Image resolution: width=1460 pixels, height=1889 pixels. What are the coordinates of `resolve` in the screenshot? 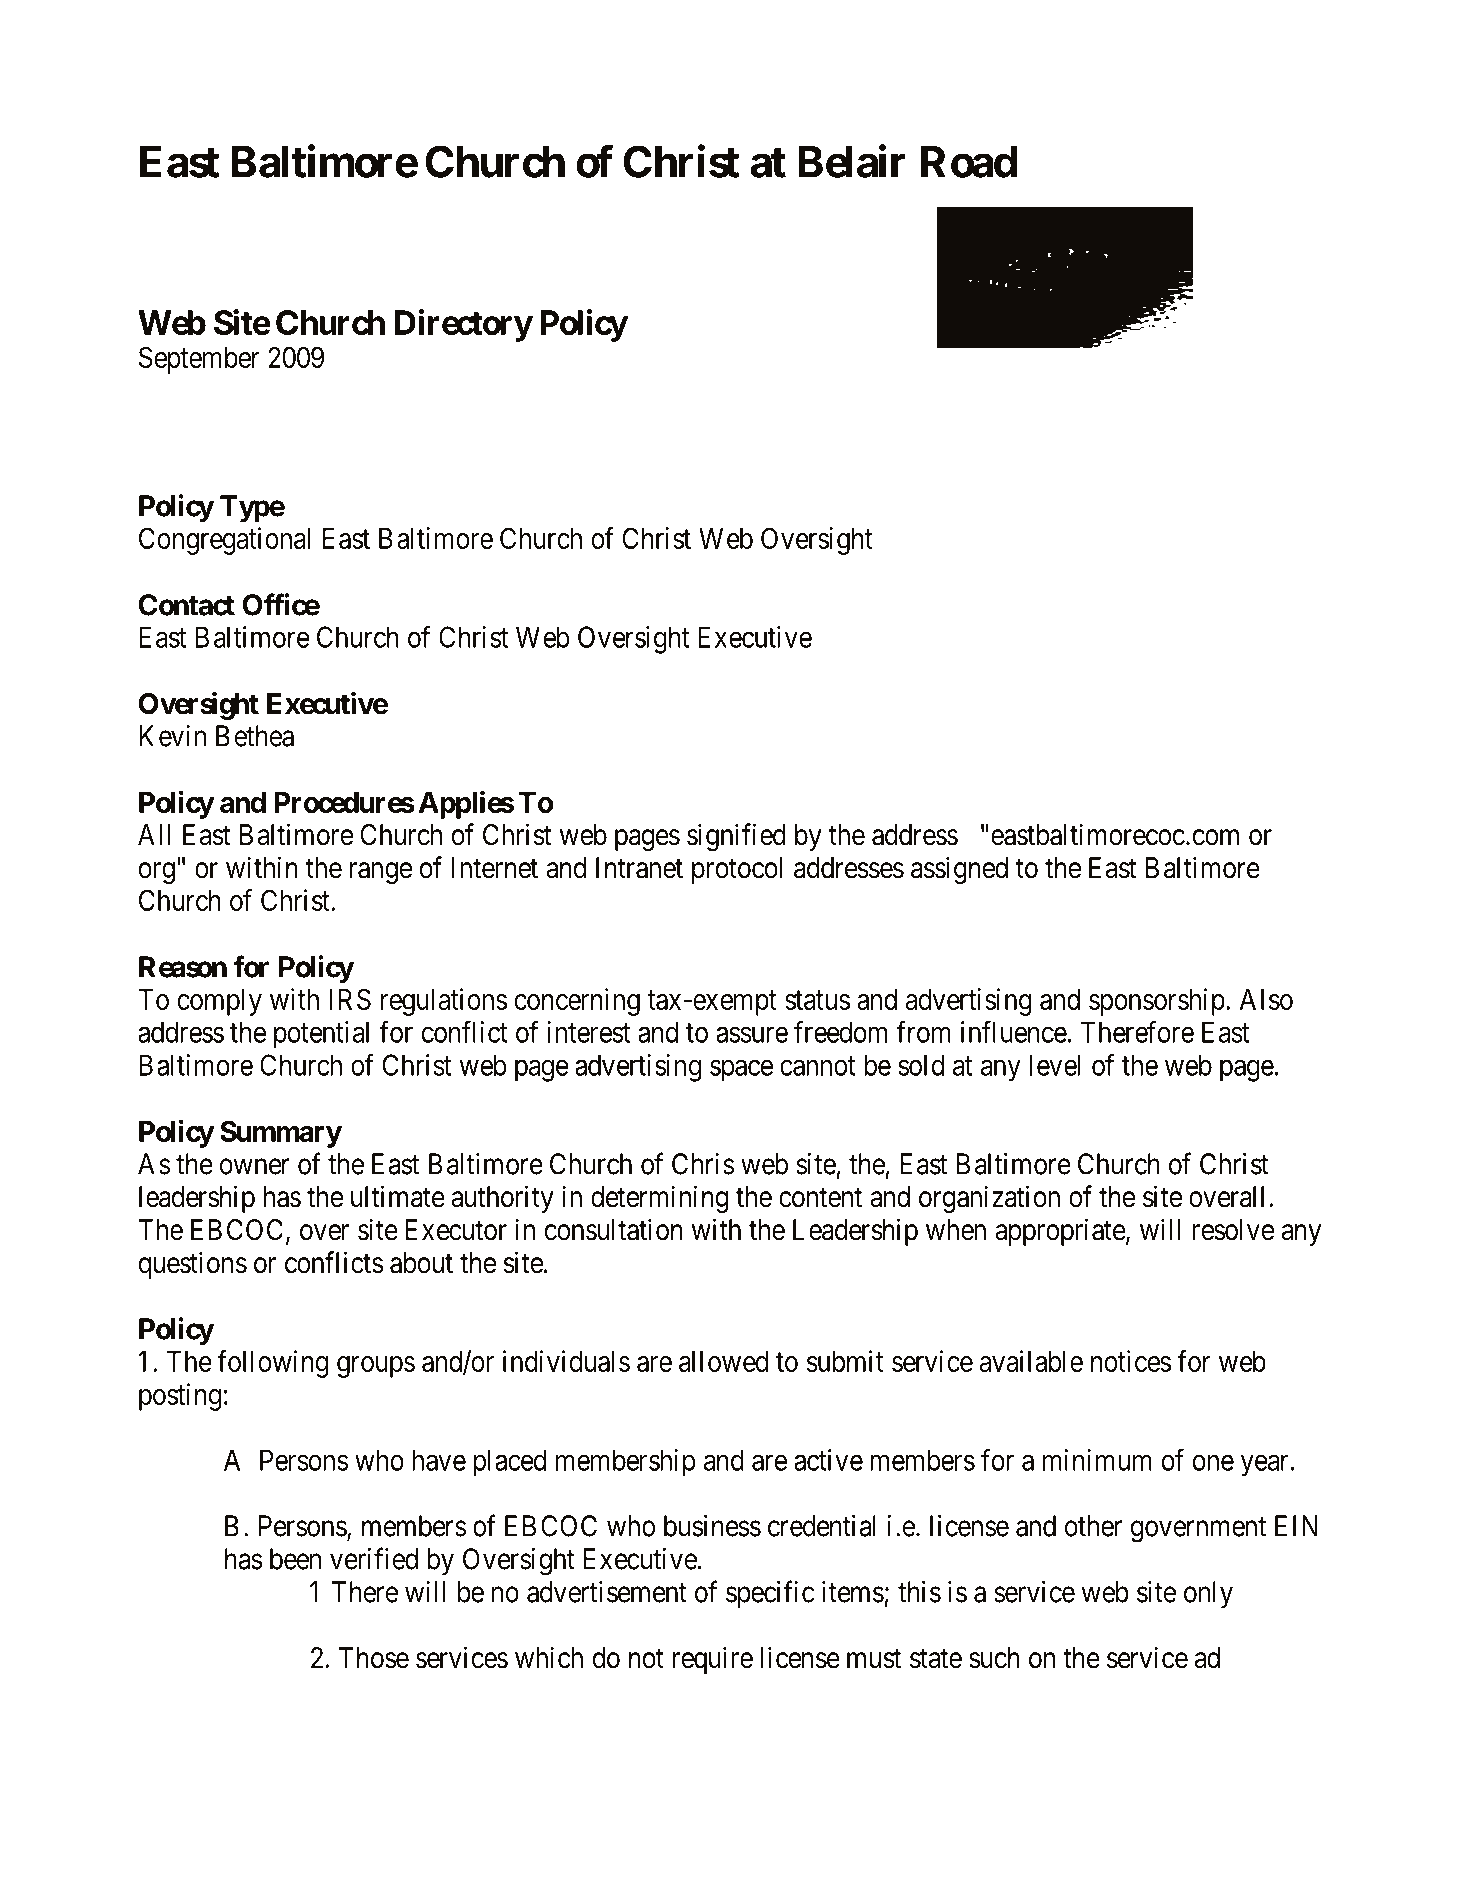 It's located at (1233, 1230).
